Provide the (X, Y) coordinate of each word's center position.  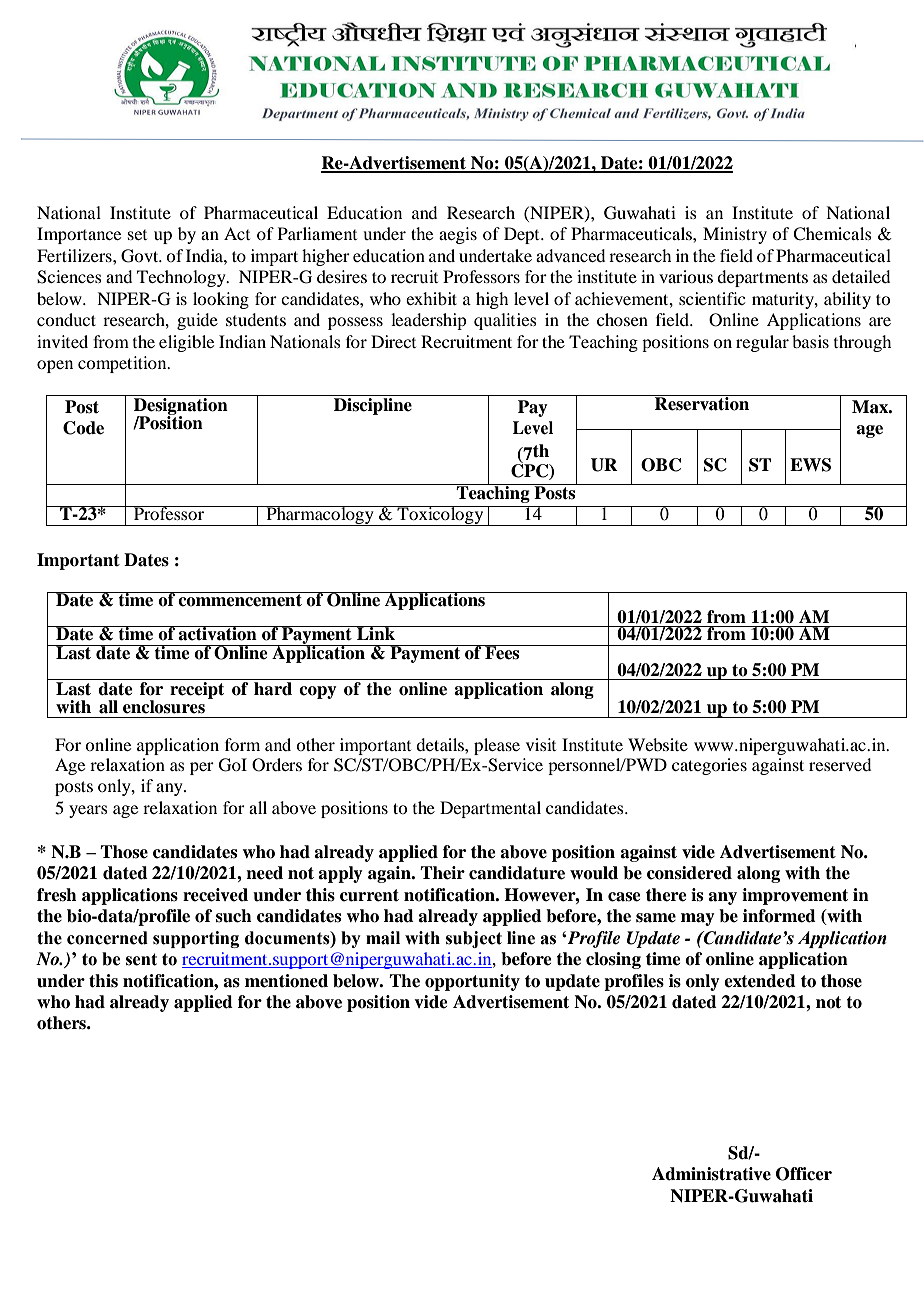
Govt (141, 256)
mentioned (286, 981)
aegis (458, 235)
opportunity (472, 982)
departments (762, 278)
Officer (804, 1174)
